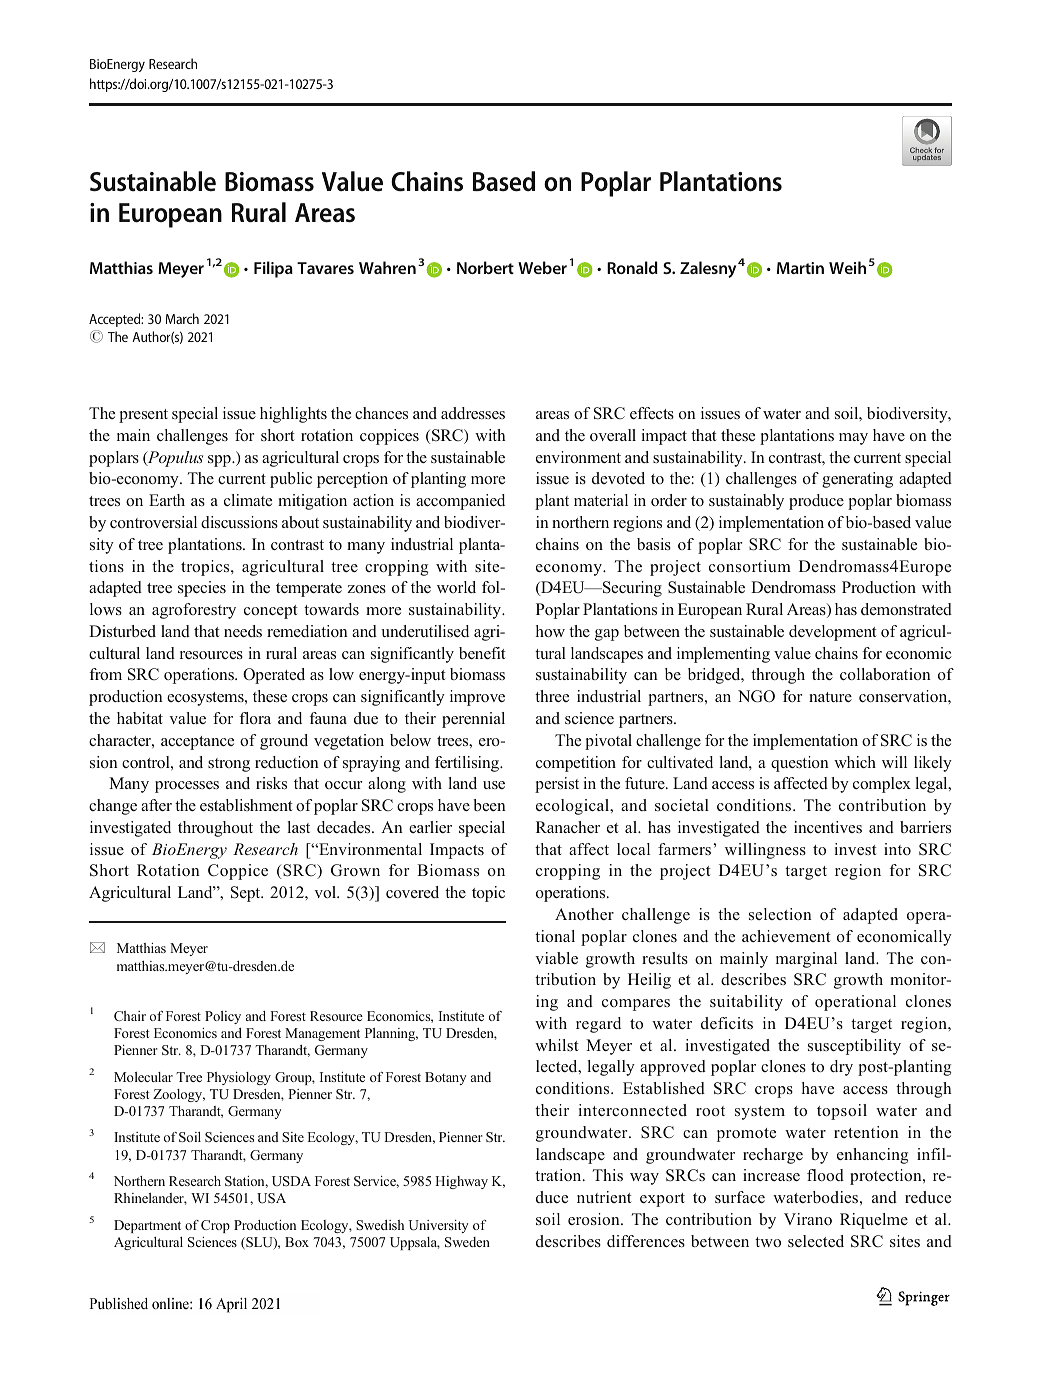  I want to click on Department, so click(147, 1226).
